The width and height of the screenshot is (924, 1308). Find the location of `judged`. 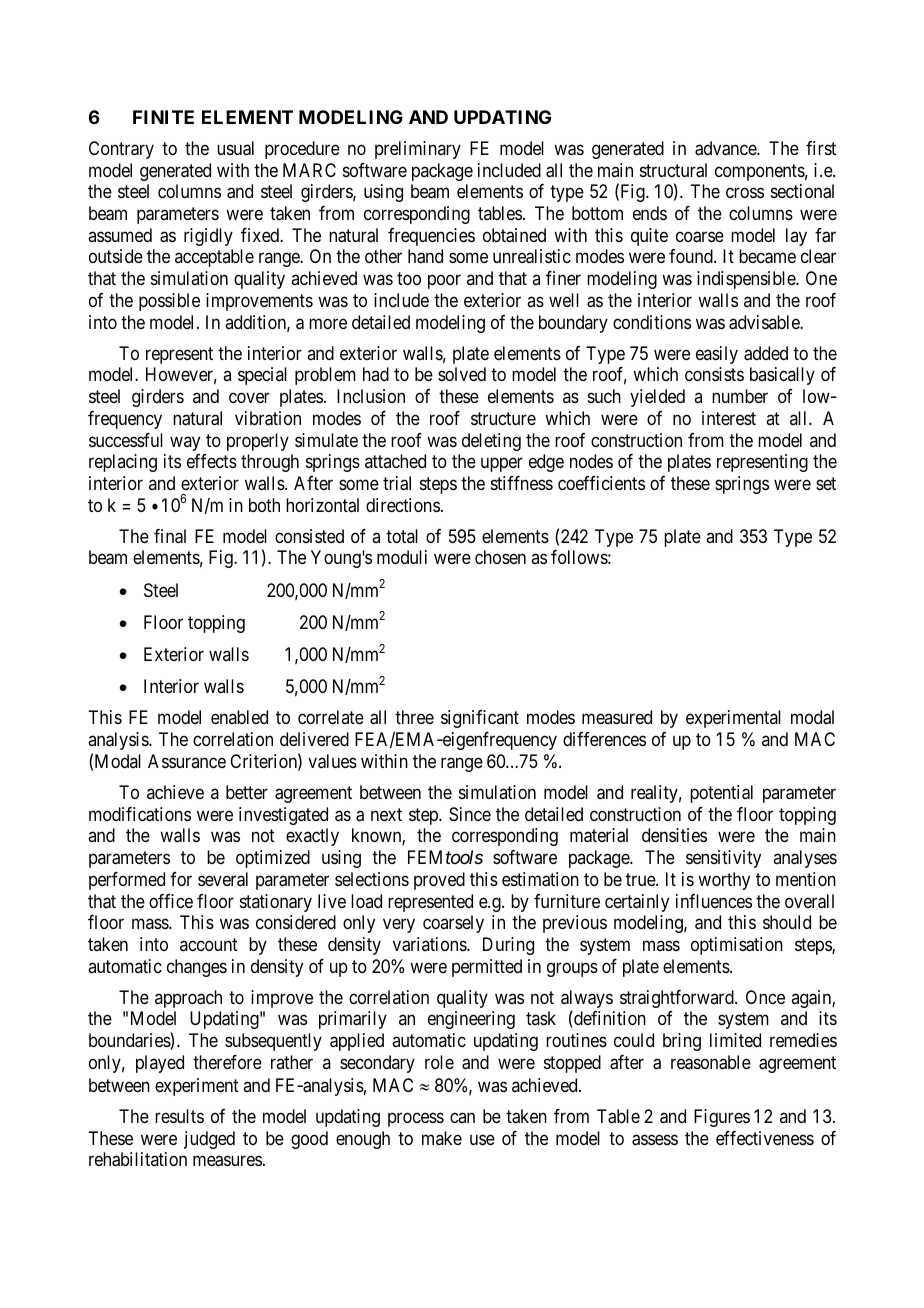

judged is located at coordinates (209, 1140).
